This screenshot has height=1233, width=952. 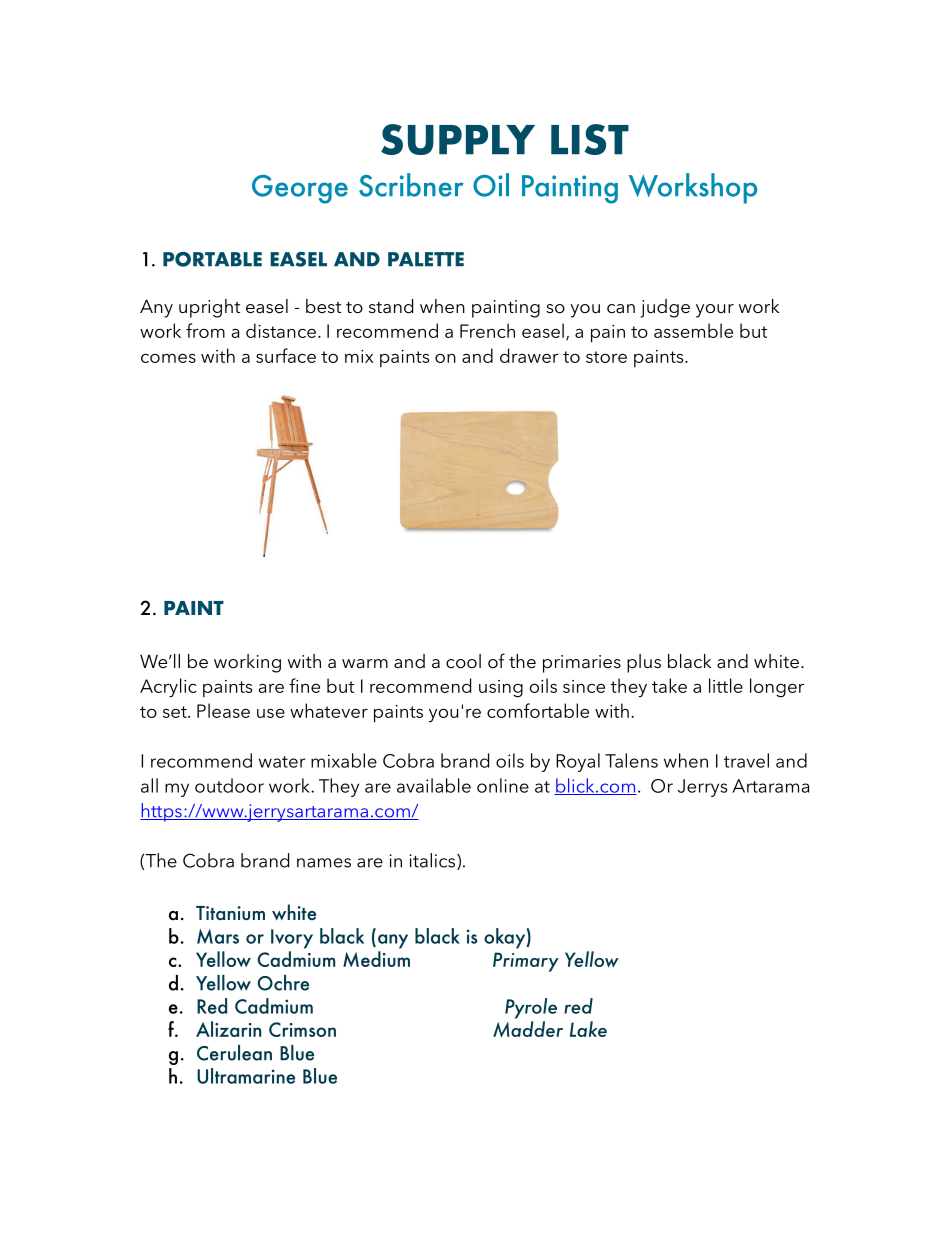 I want to click on cool, so click(x=463, y=661).
